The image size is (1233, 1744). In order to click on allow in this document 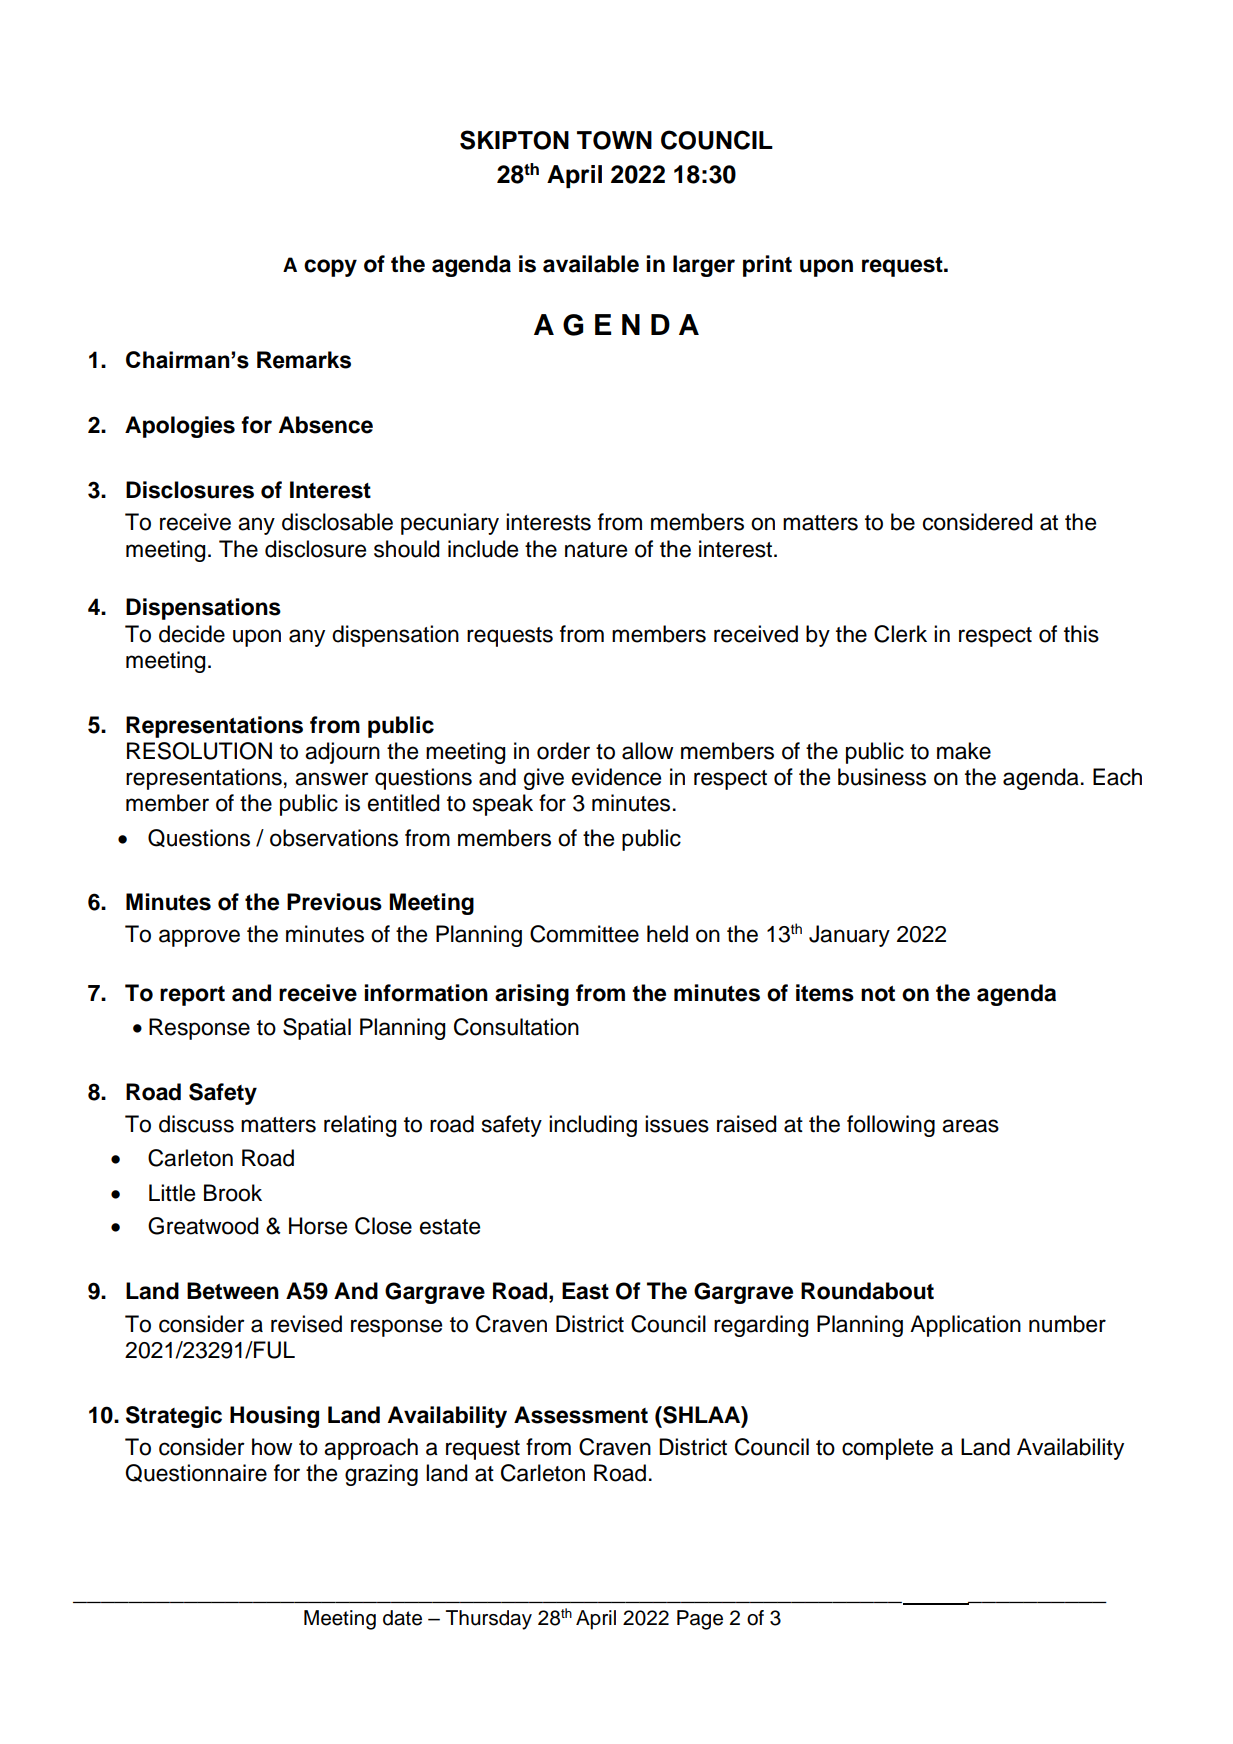, I will do `click(647, 751)`.
